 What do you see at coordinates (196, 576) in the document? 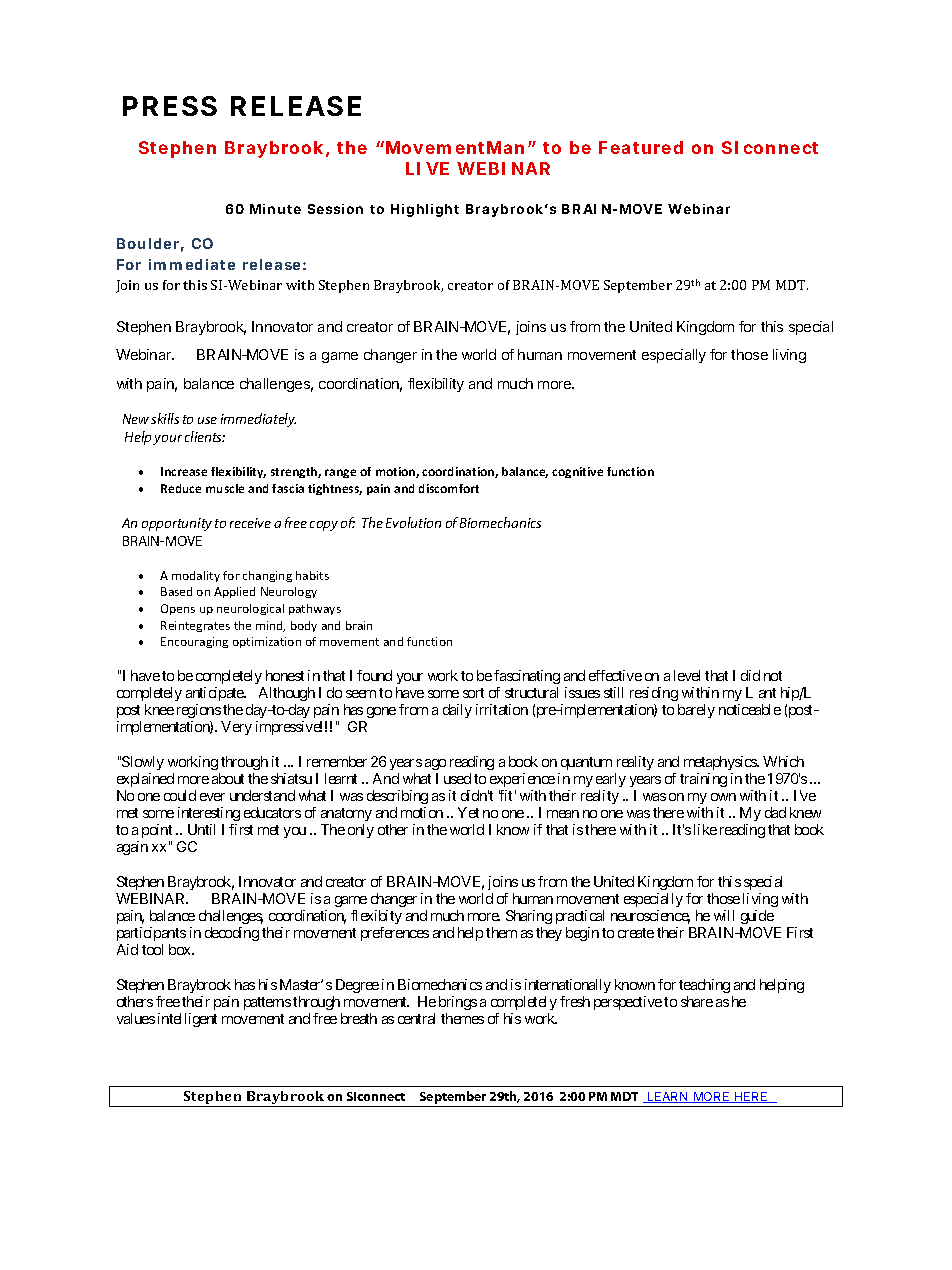
I see `modality` at bounding box center [196, 576].
